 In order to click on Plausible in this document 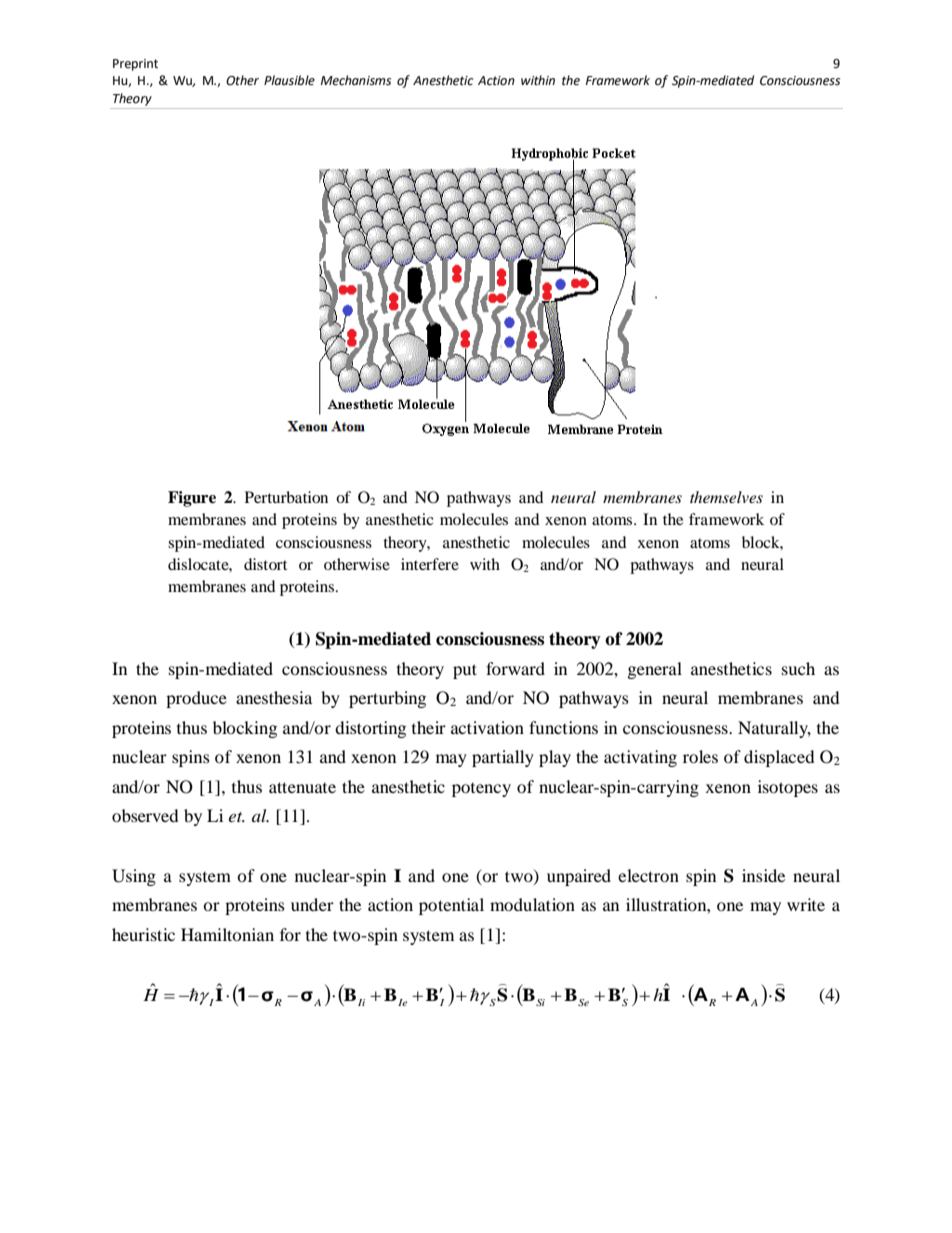, I will do `click(289, 80)`.
